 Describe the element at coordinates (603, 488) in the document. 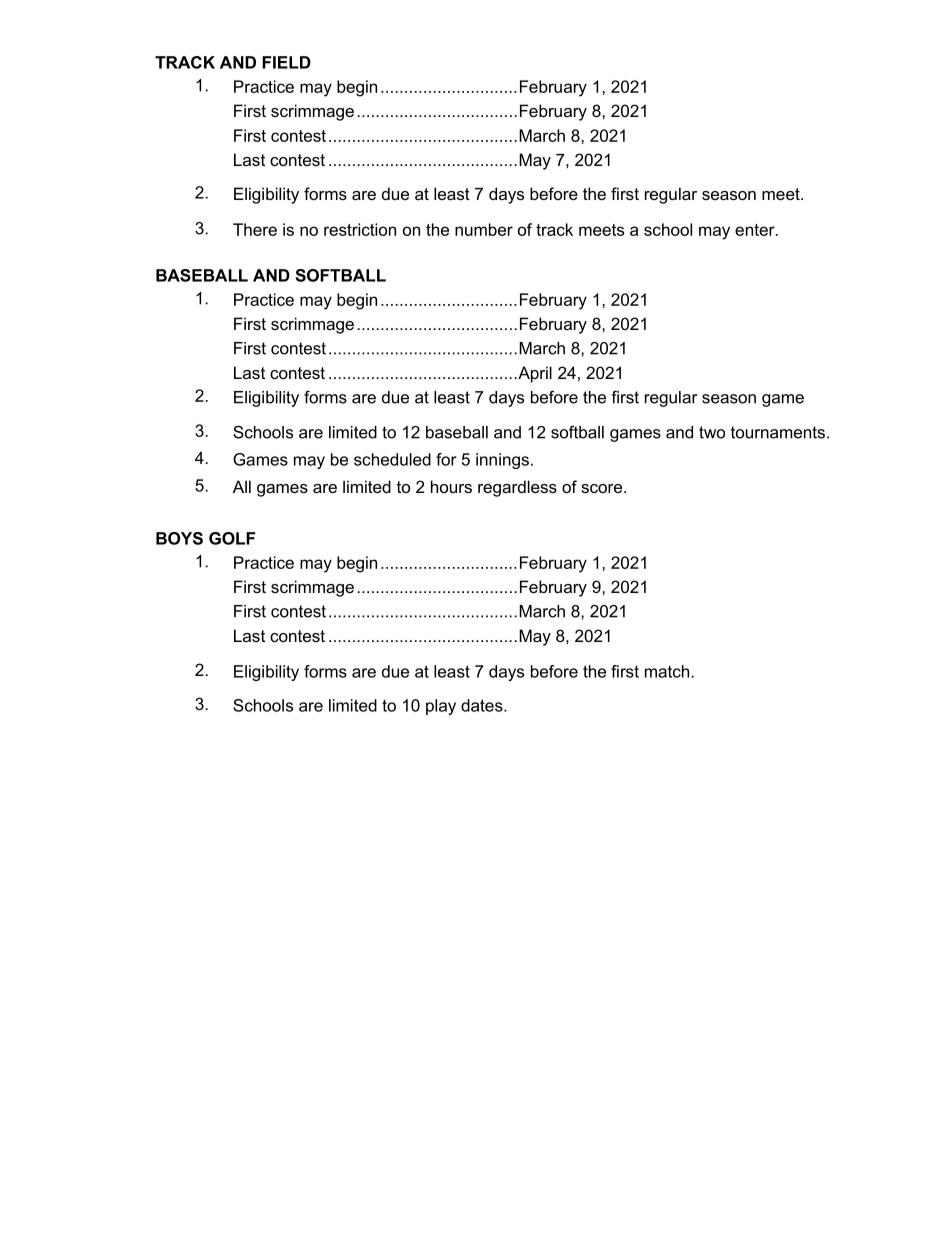

I see `score` at that location.
